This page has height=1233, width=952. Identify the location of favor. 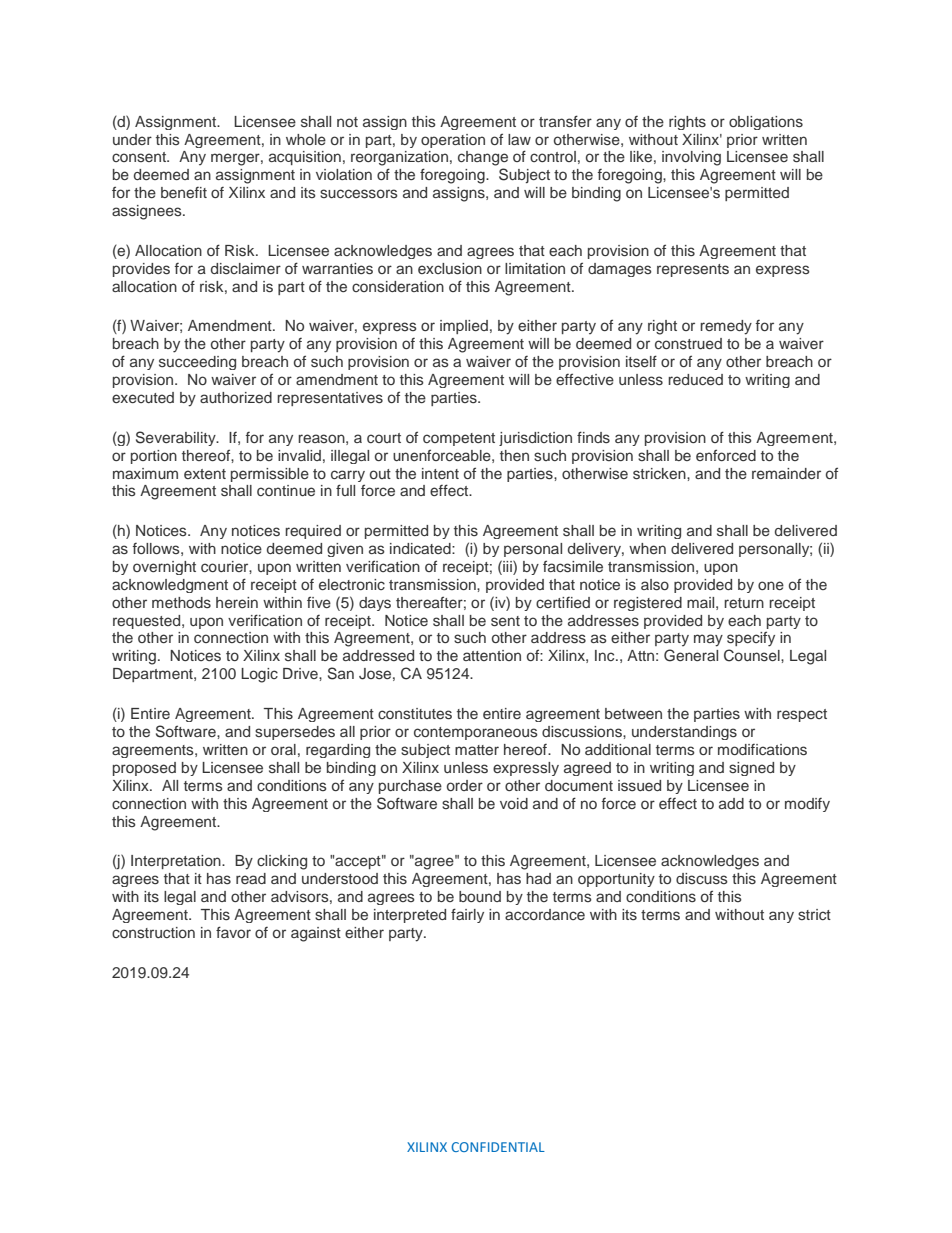
(233, 932).
